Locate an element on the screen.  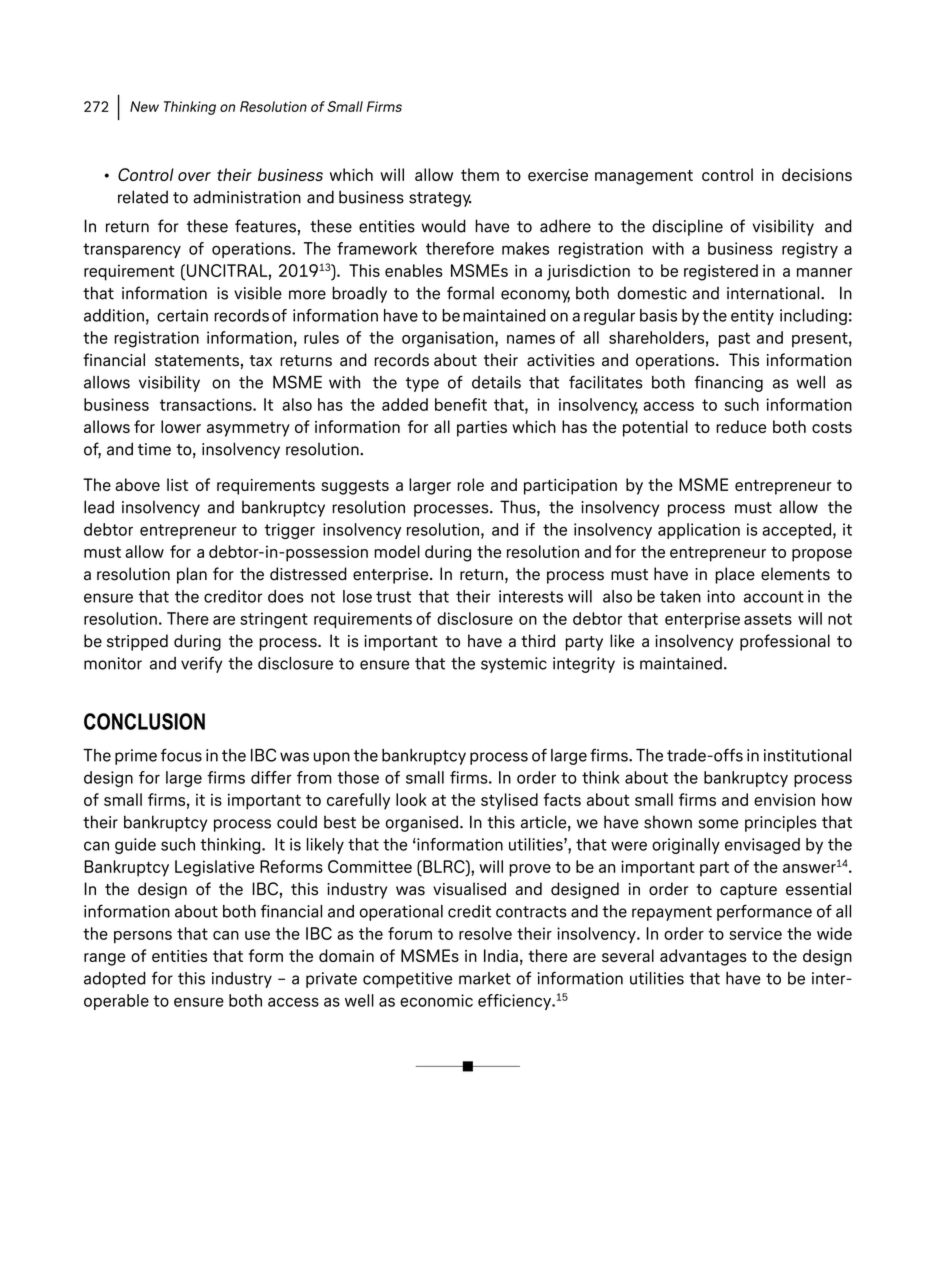
institutional is located at coordinates (807, 755).
